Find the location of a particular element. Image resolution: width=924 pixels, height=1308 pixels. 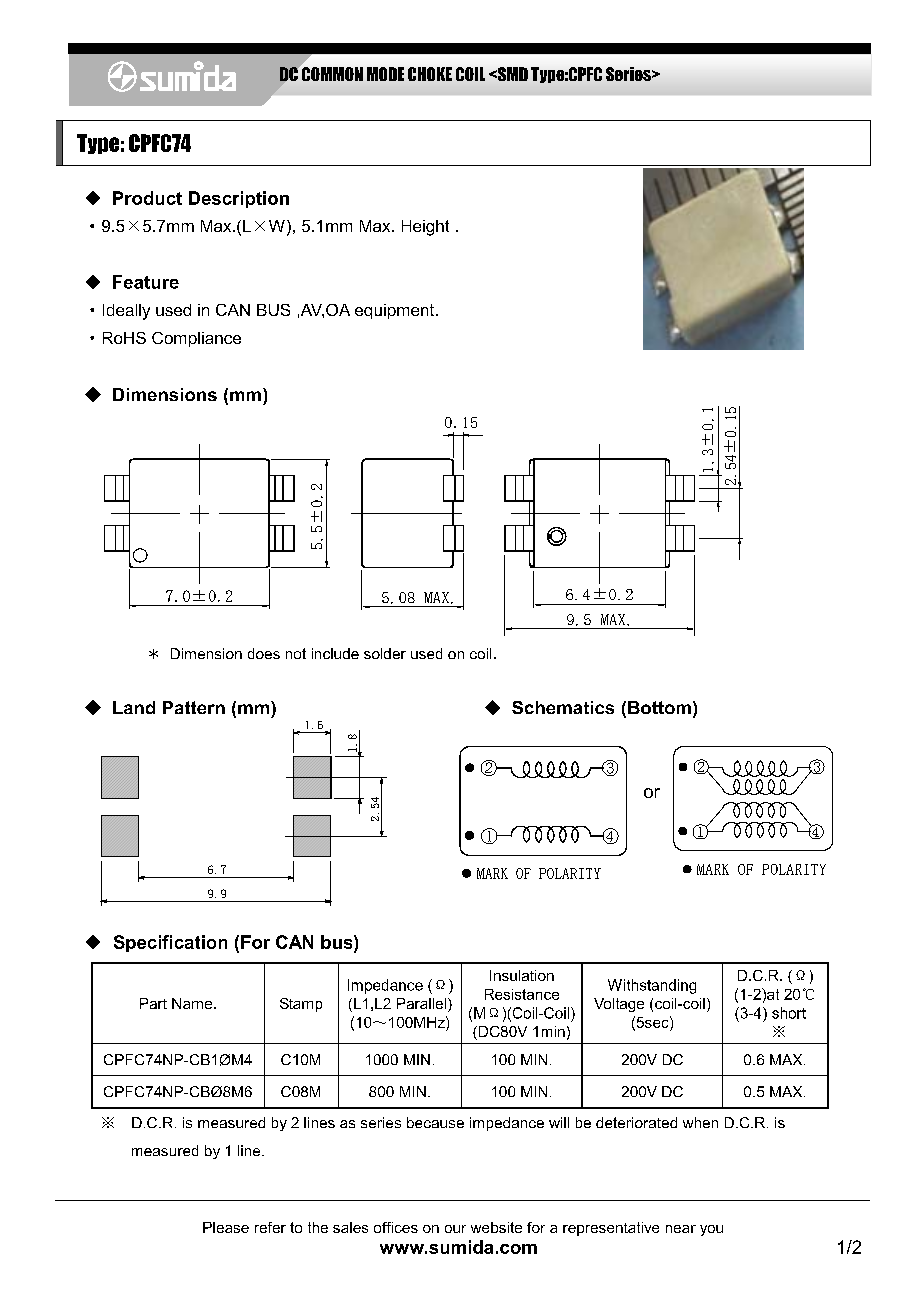

solder is located at coordinates (385, 653).
